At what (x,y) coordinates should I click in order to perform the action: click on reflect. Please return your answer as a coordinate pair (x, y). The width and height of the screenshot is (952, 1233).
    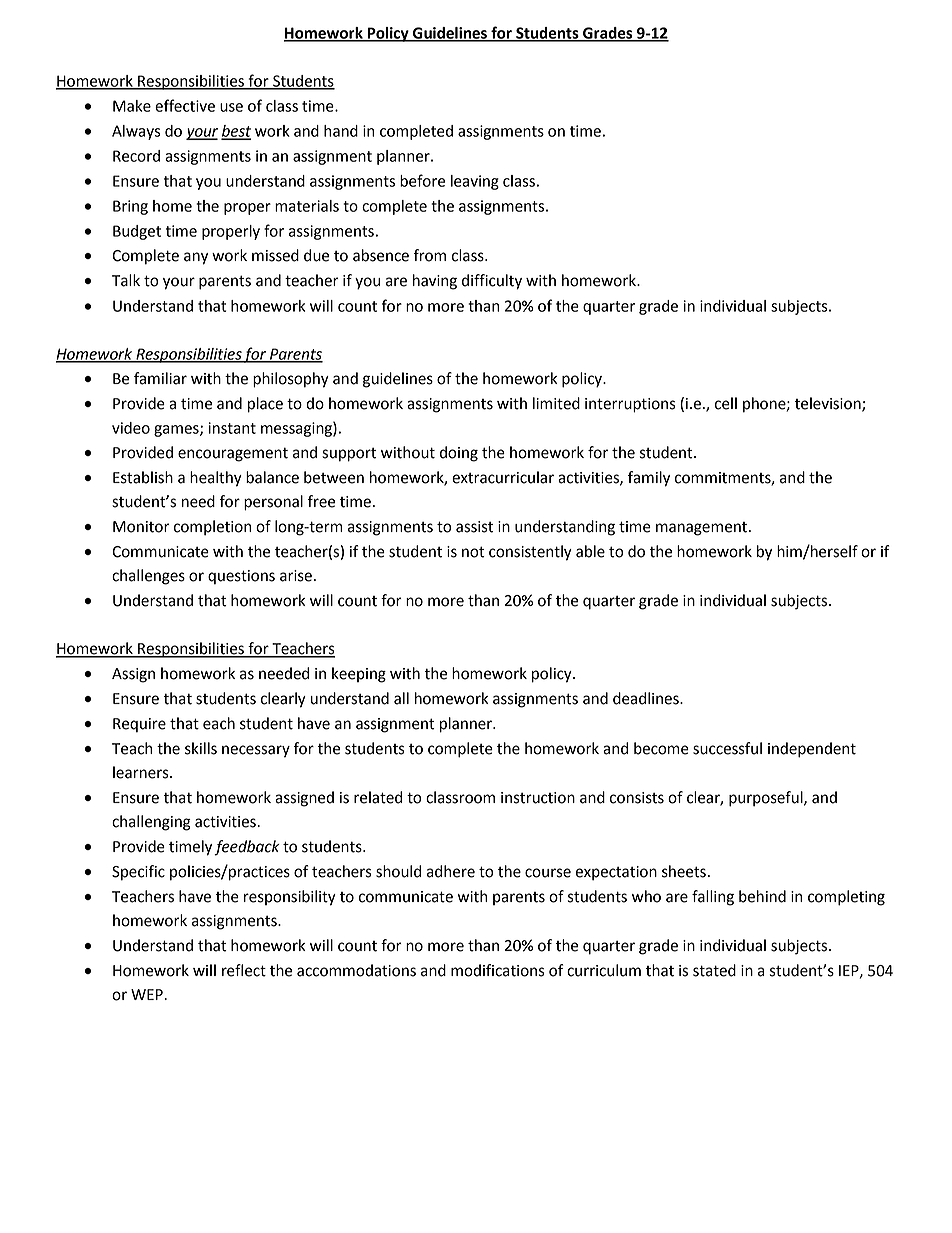
    Looking at the image, I should click on (244, 970).
